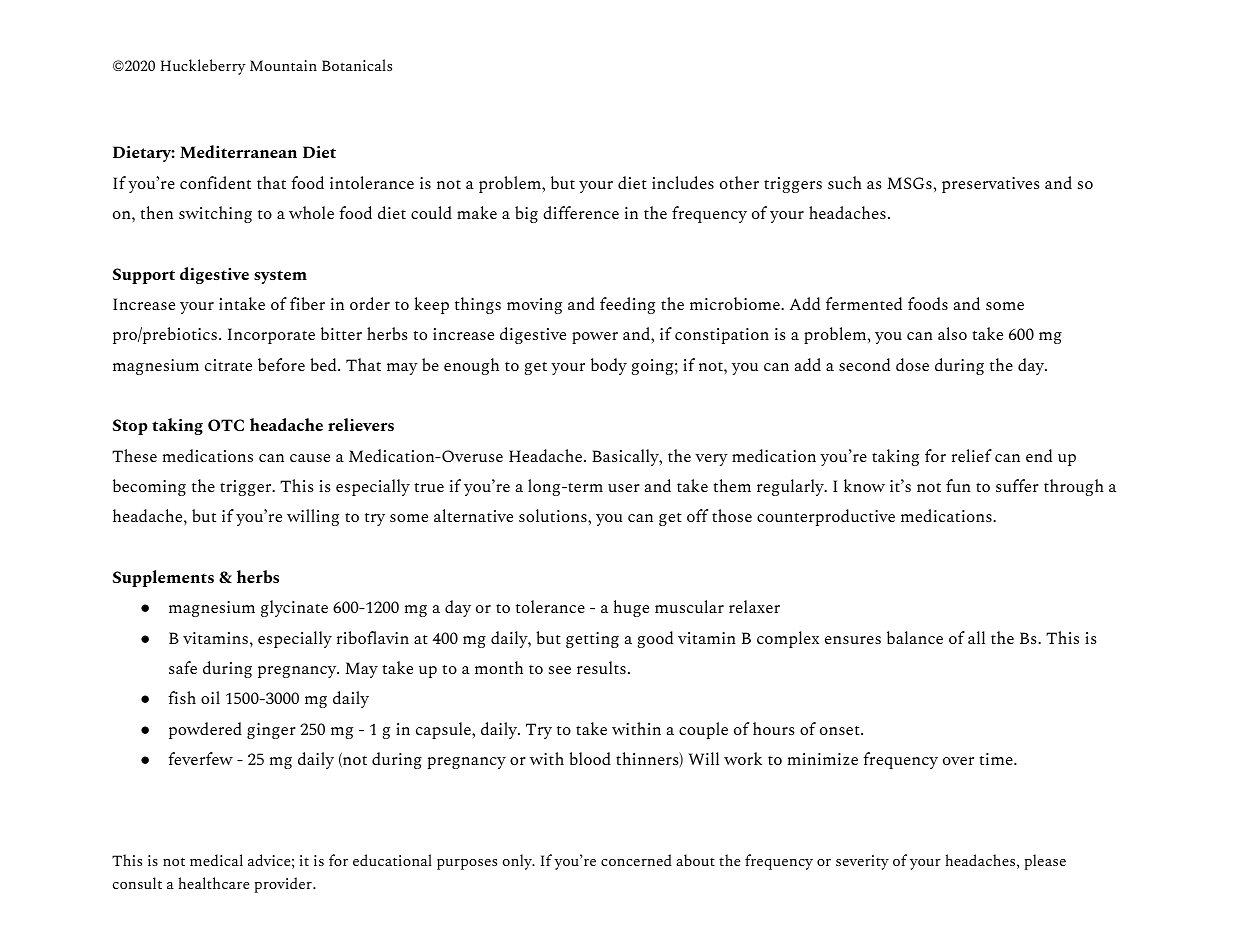 This screenshot has width=1233, height=952. I want to click on preservatives, so click(990, 185).
